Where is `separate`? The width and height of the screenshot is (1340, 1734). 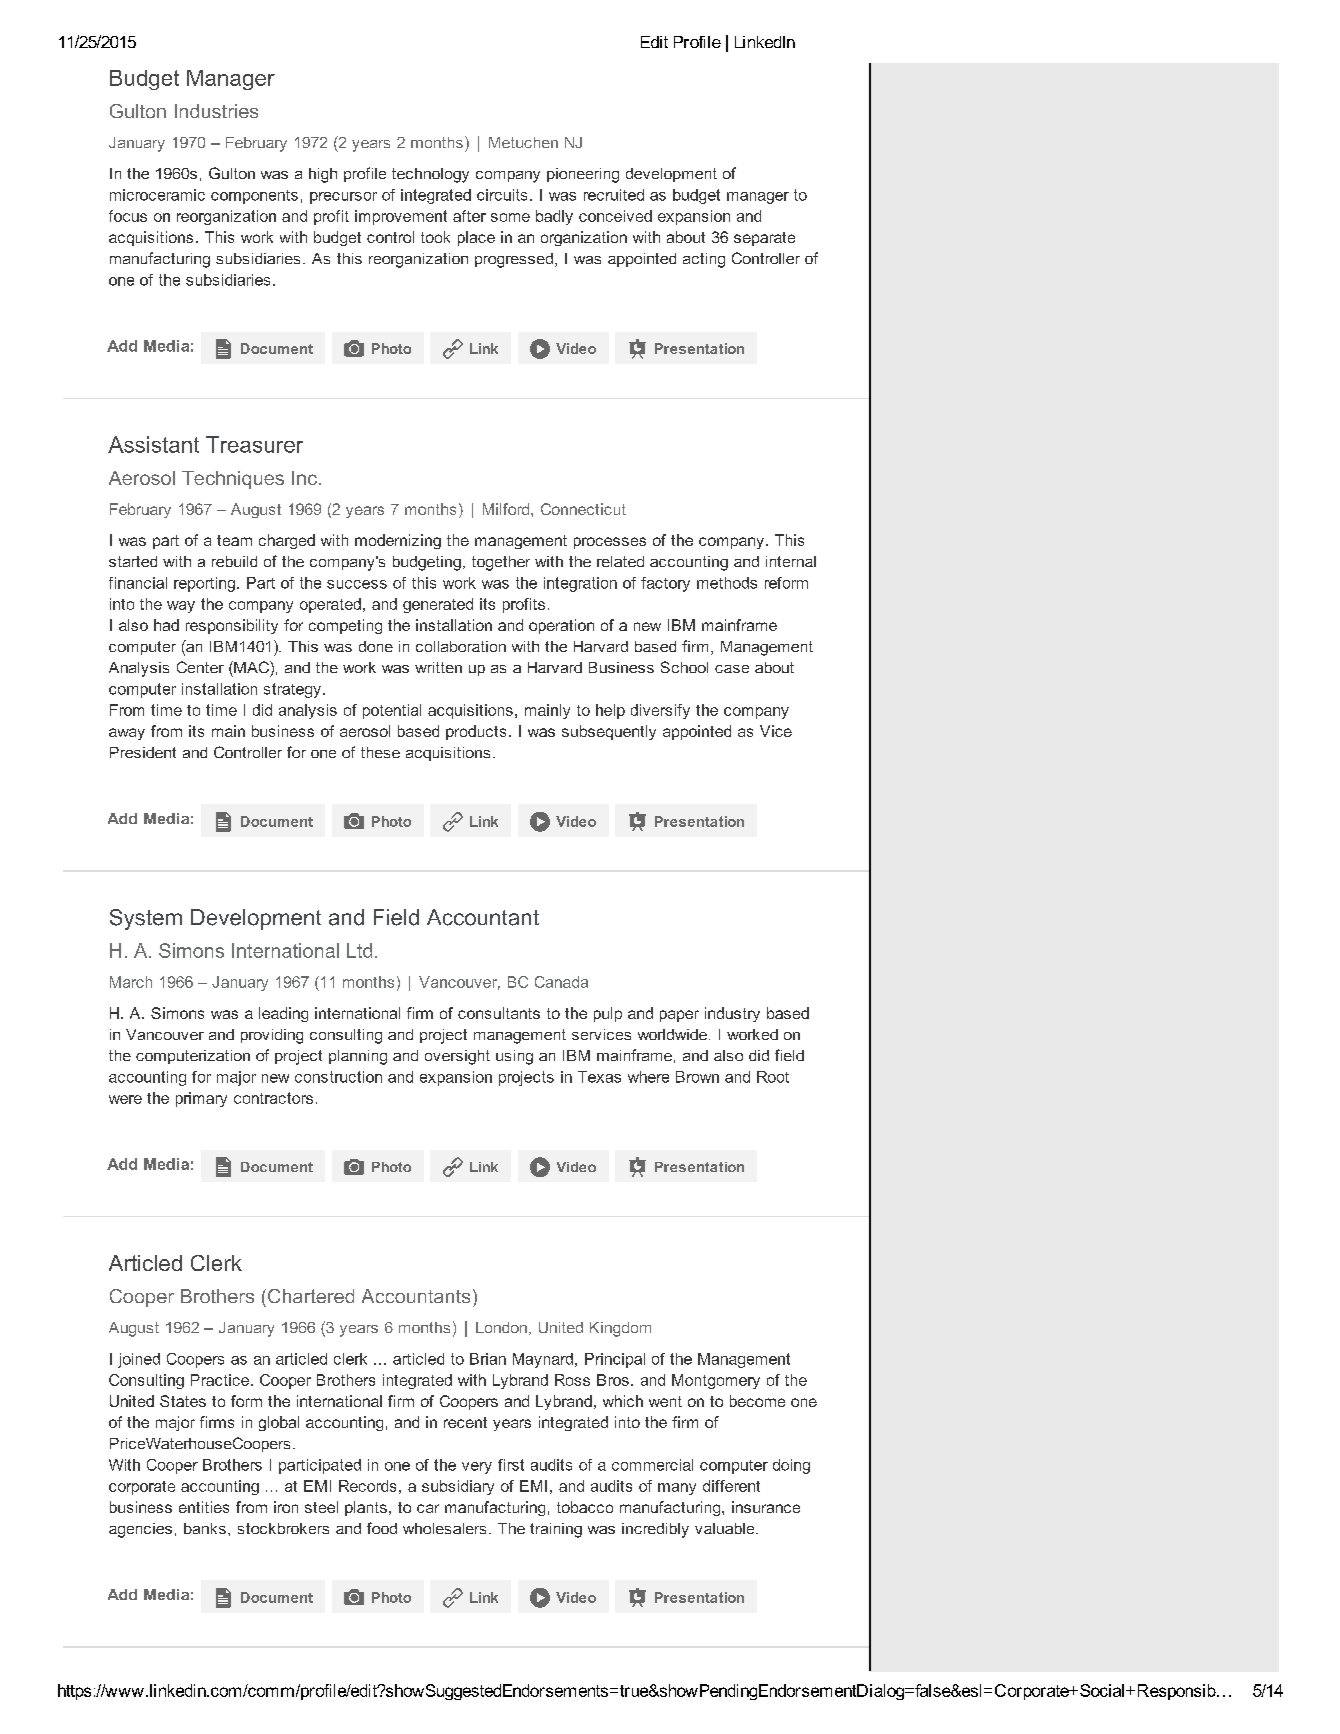
separate is located at coordinates (764, 239).
